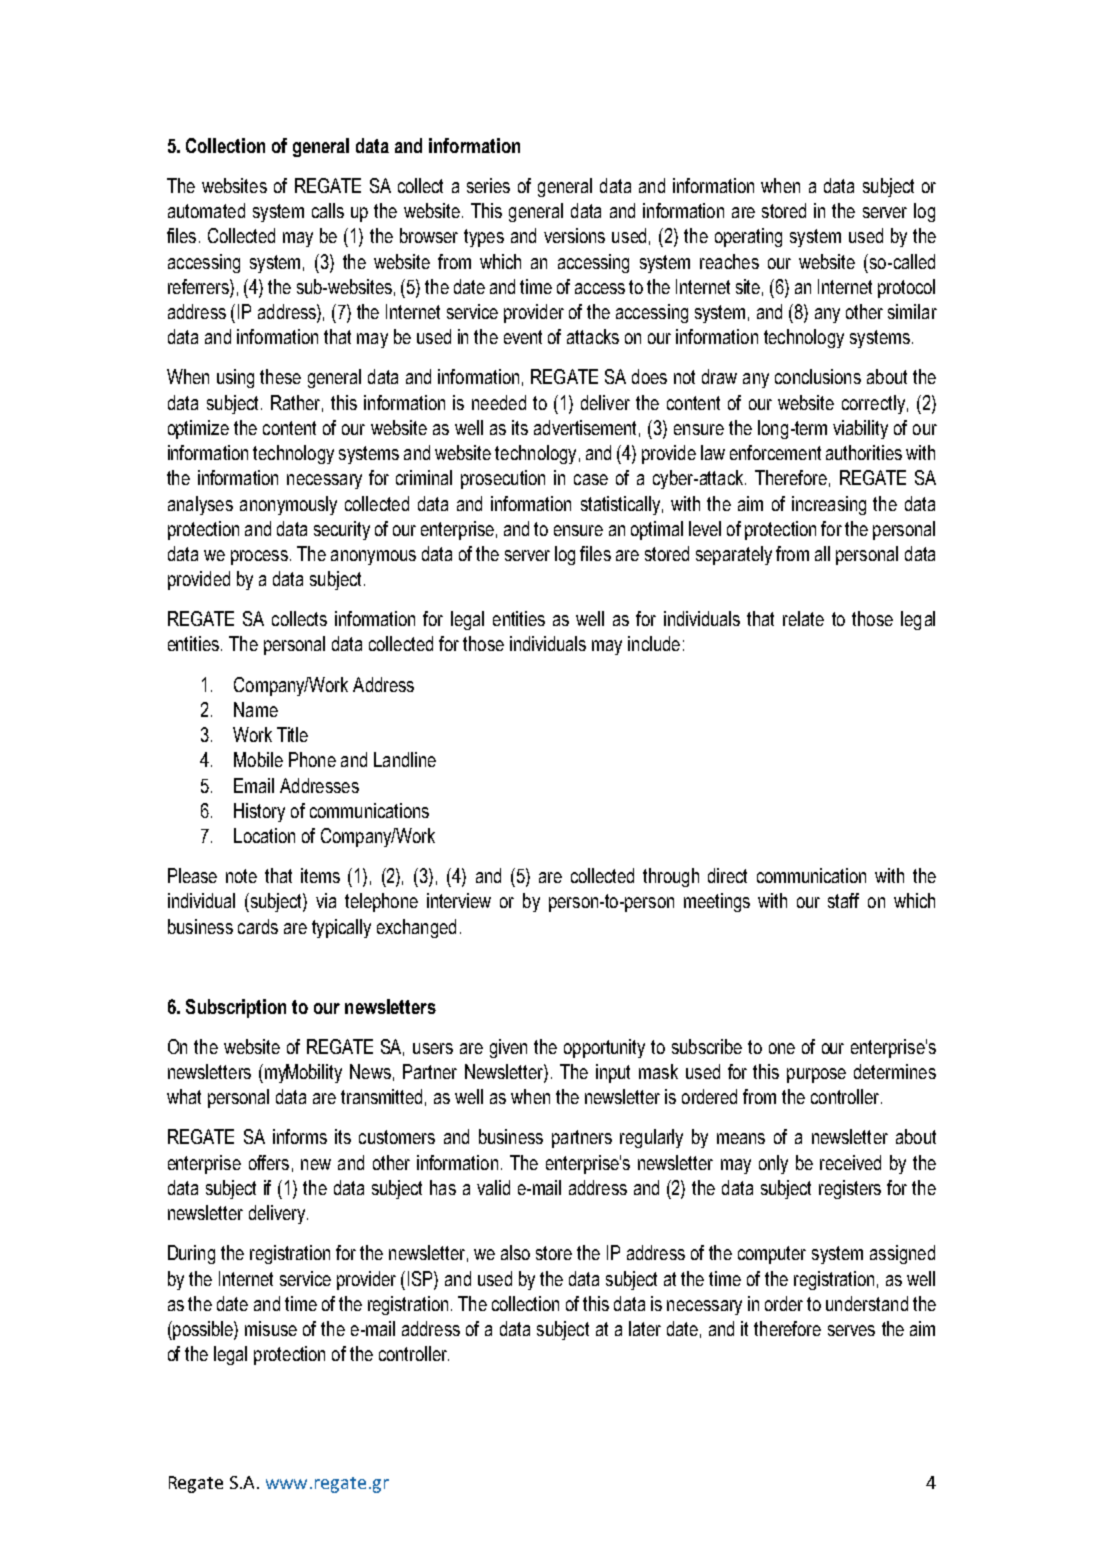 This document has height=1560, width=1103. I want to click on versions, so click(574, 235).
